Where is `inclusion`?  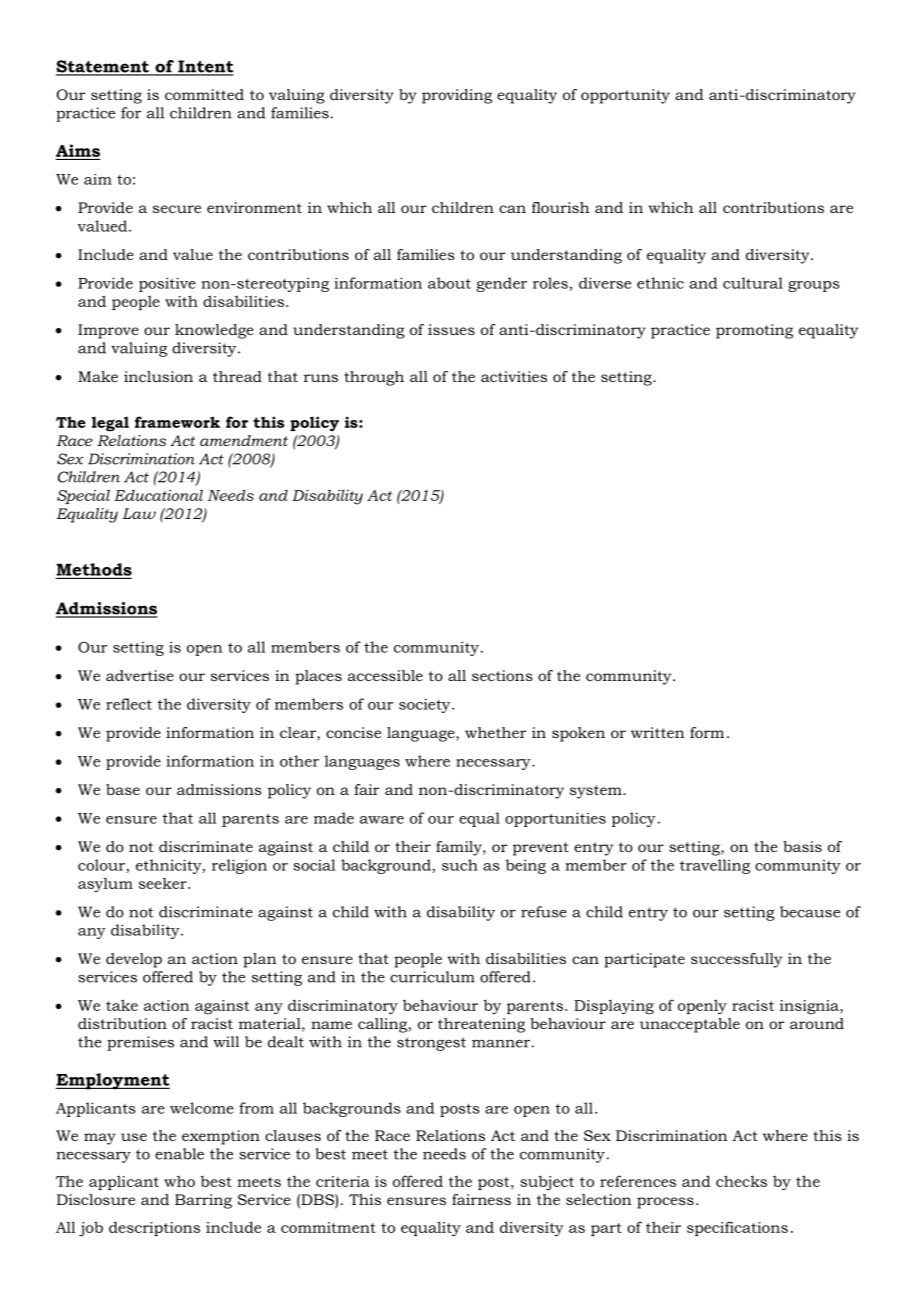
inclusion is located at coordinates (158, 376).
